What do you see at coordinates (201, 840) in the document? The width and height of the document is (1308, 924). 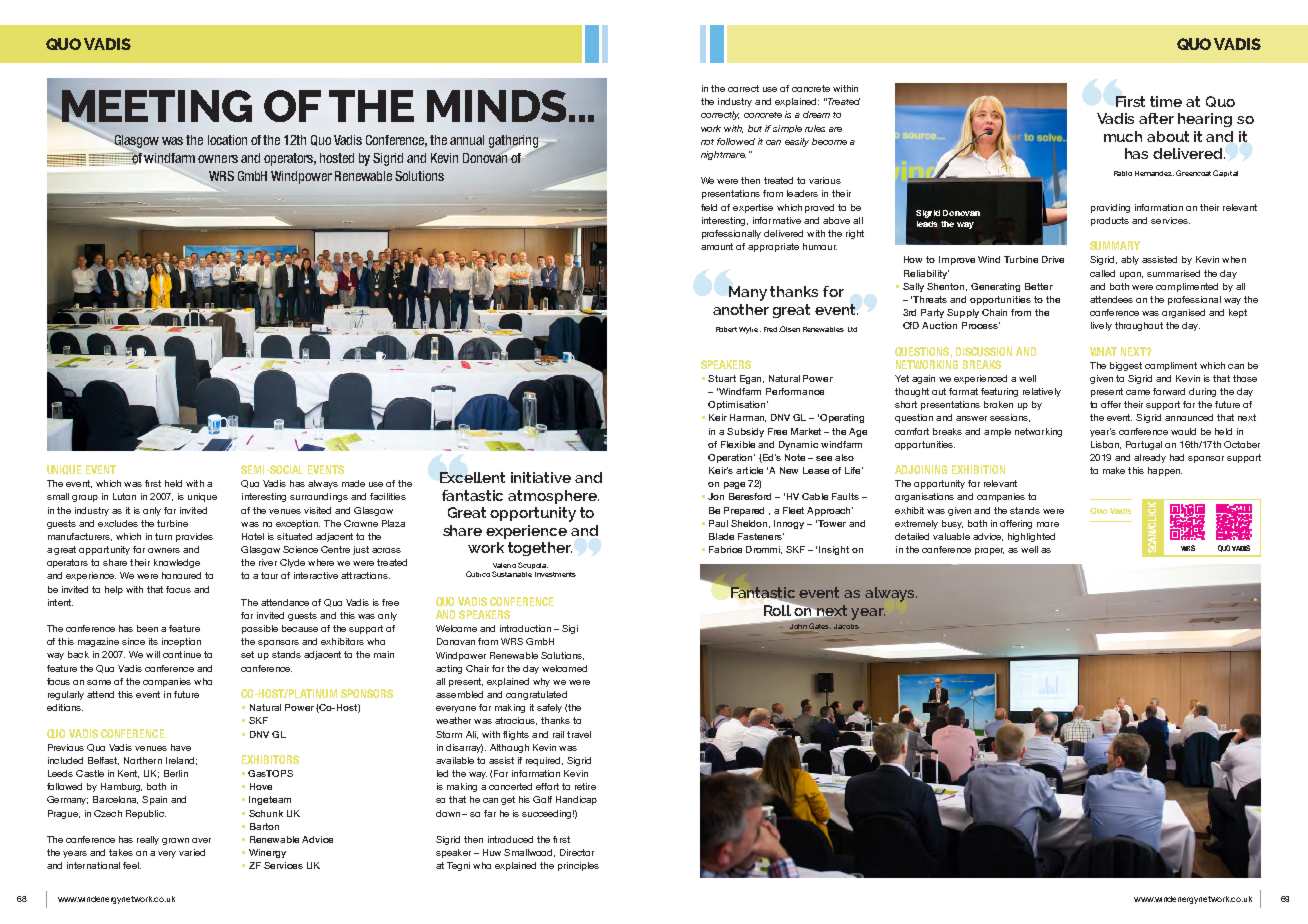 I see `over` at bounding box center [201, 840].
